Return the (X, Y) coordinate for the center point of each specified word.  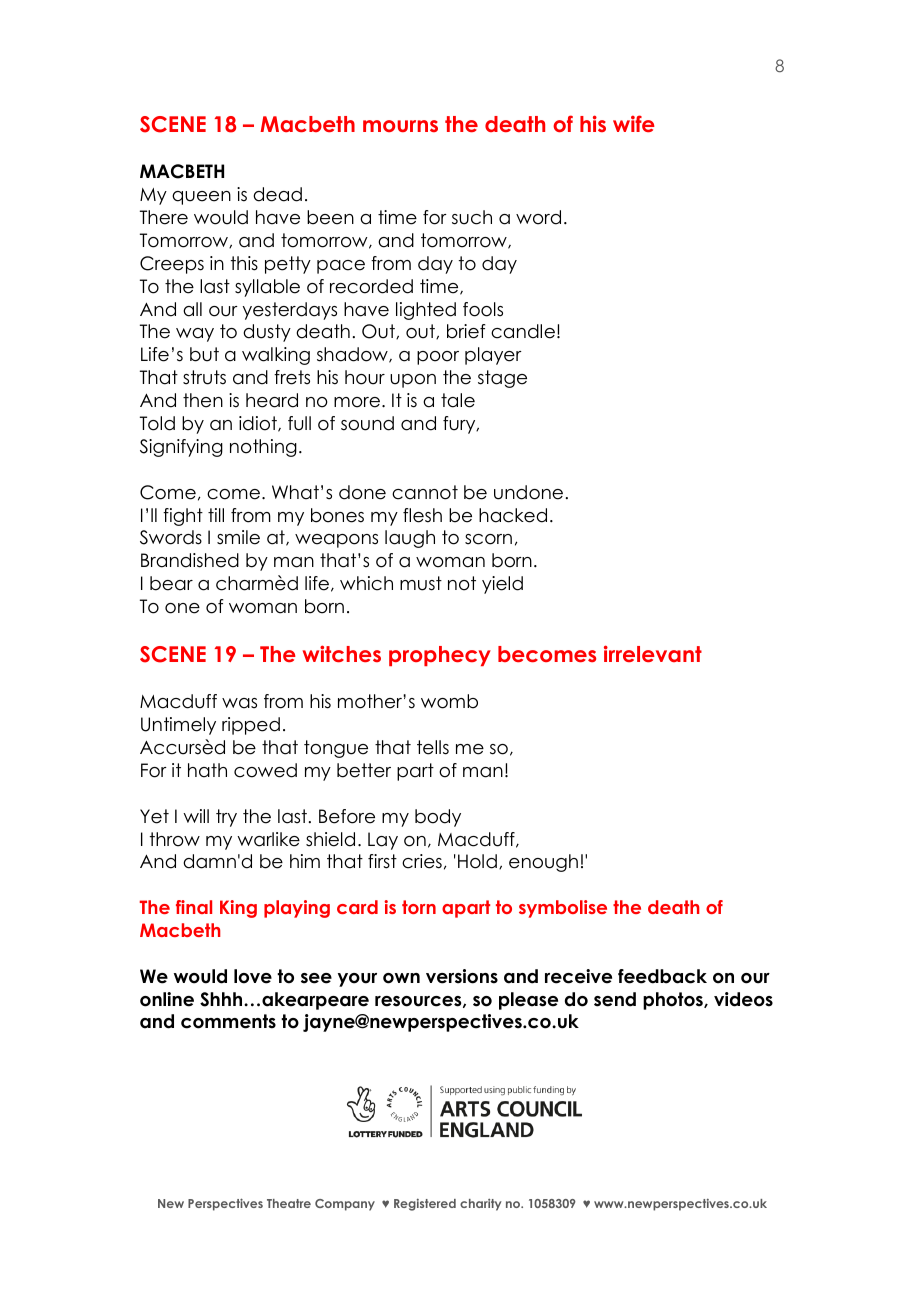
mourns (400, 126)
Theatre (289, 1203)
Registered (425, 1205)
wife (634, 123)
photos (674, 1001)
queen (201, 198)
